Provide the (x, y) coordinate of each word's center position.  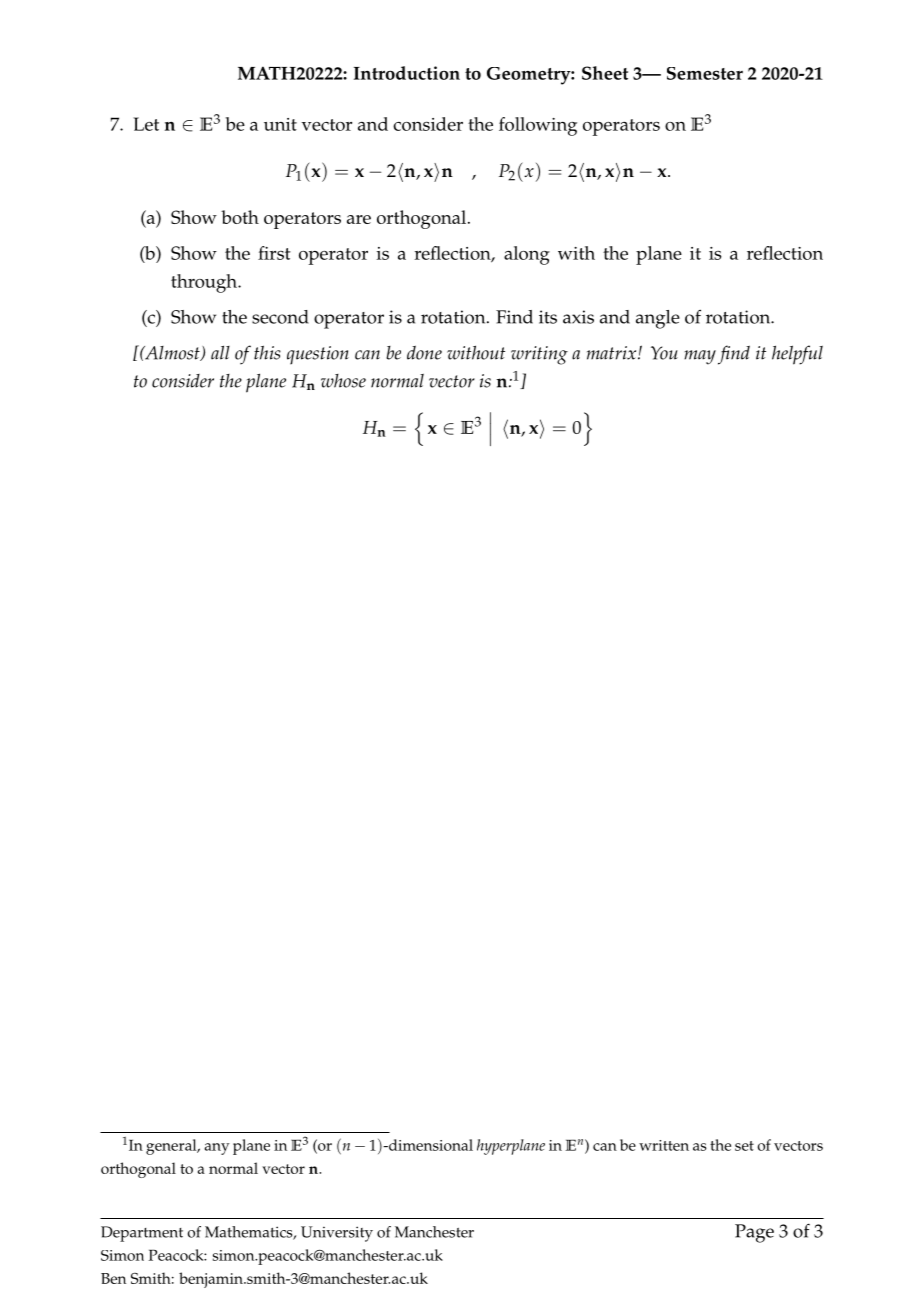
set (744, 1146)
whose (343, 381)
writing (539, 355)
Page (754, 1233)
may (700, 357)
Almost (172, 353)
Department (142, 1234)
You (664, 353)
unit (280, 124)
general (172, 1147)
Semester (705, 73)
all (220, 352)
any (217, 1149)
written (664, 1145)
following (538, 126)
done (424, 352)
